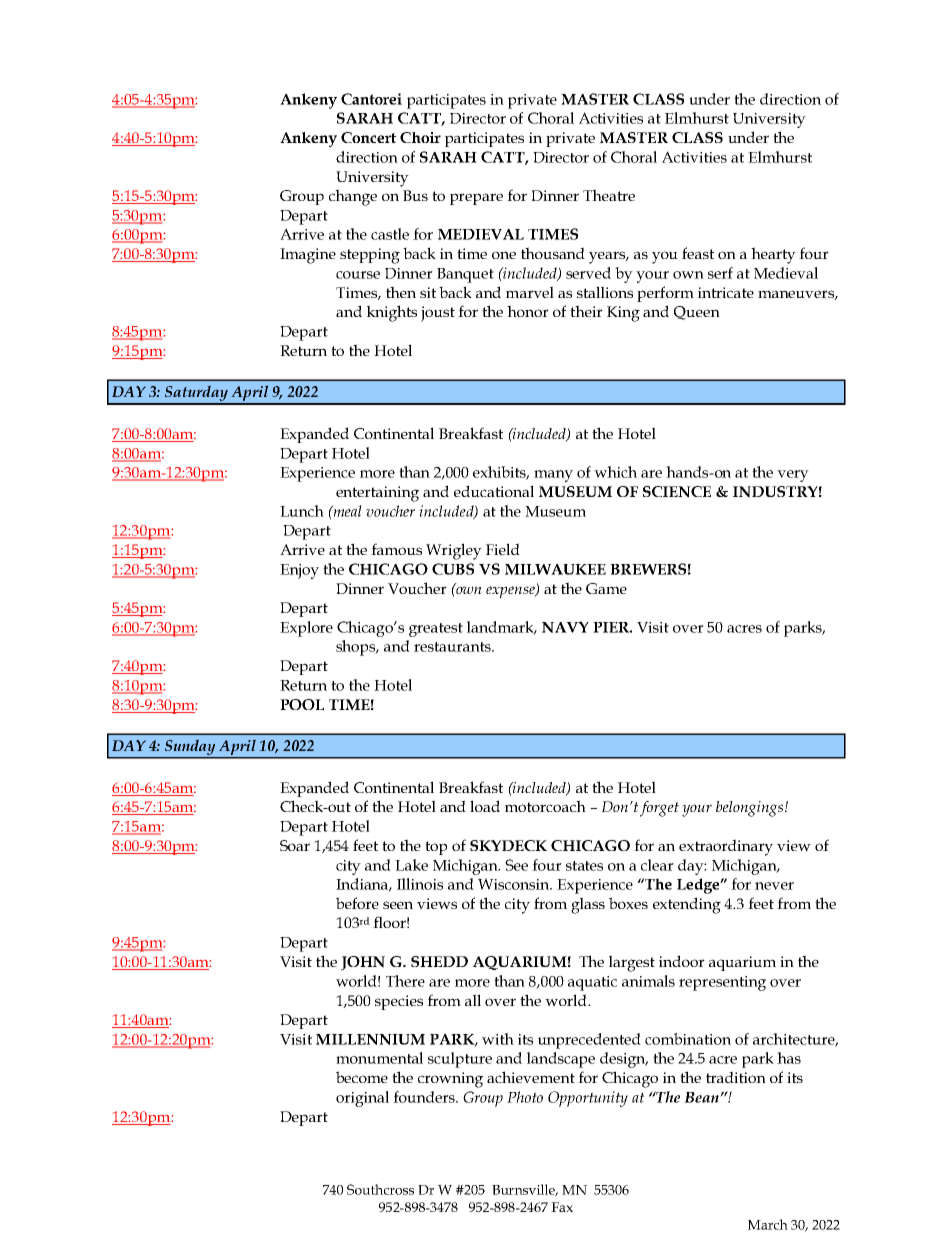  What do you see at coordinates (353, 197) in the screenshot?
I see `change` at bounding box center [353, 197].
